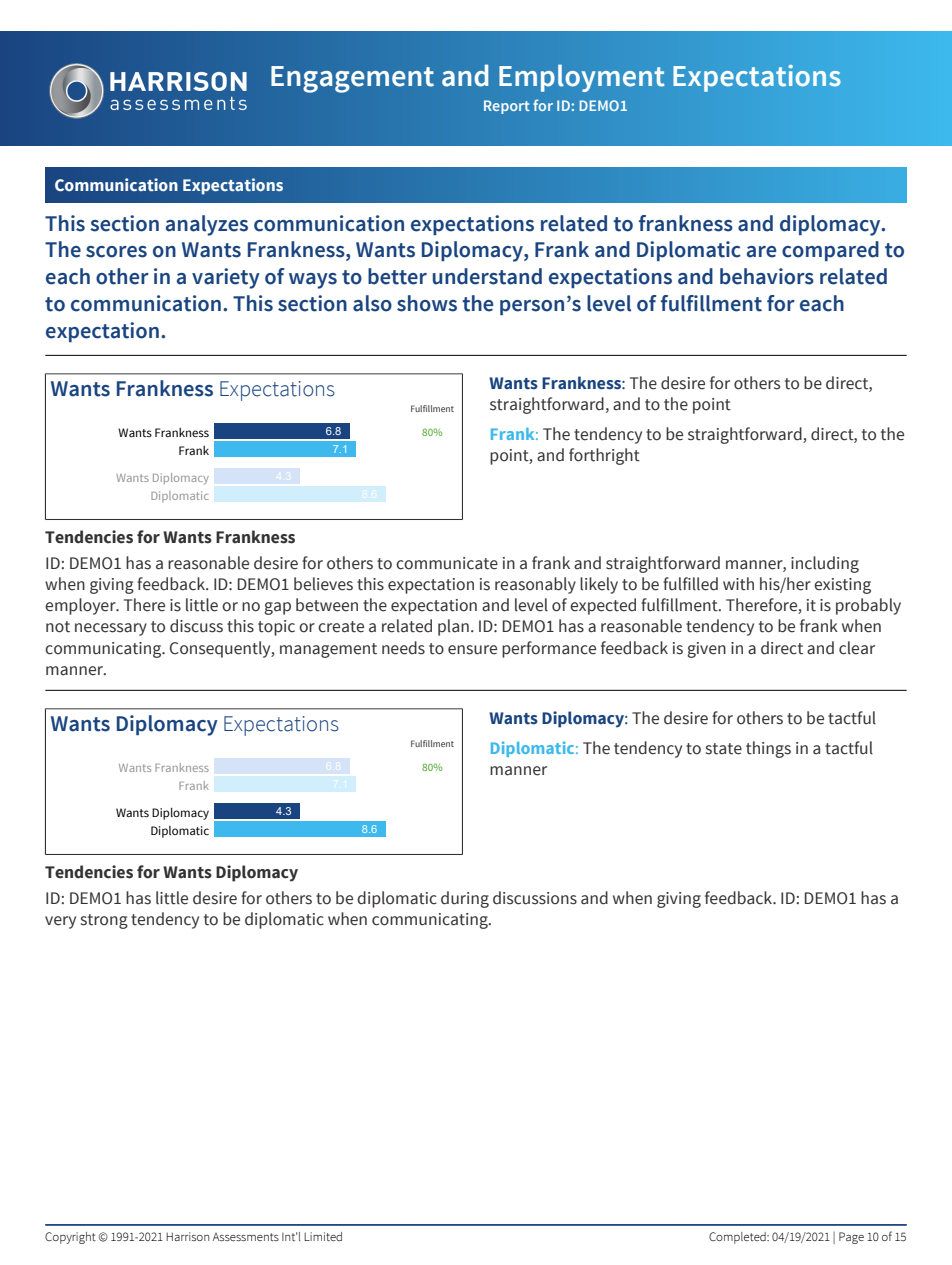 Image resolution: width=952 pixels, height=1265 pixels. I want to click on analyzes, so click(207, 225).
